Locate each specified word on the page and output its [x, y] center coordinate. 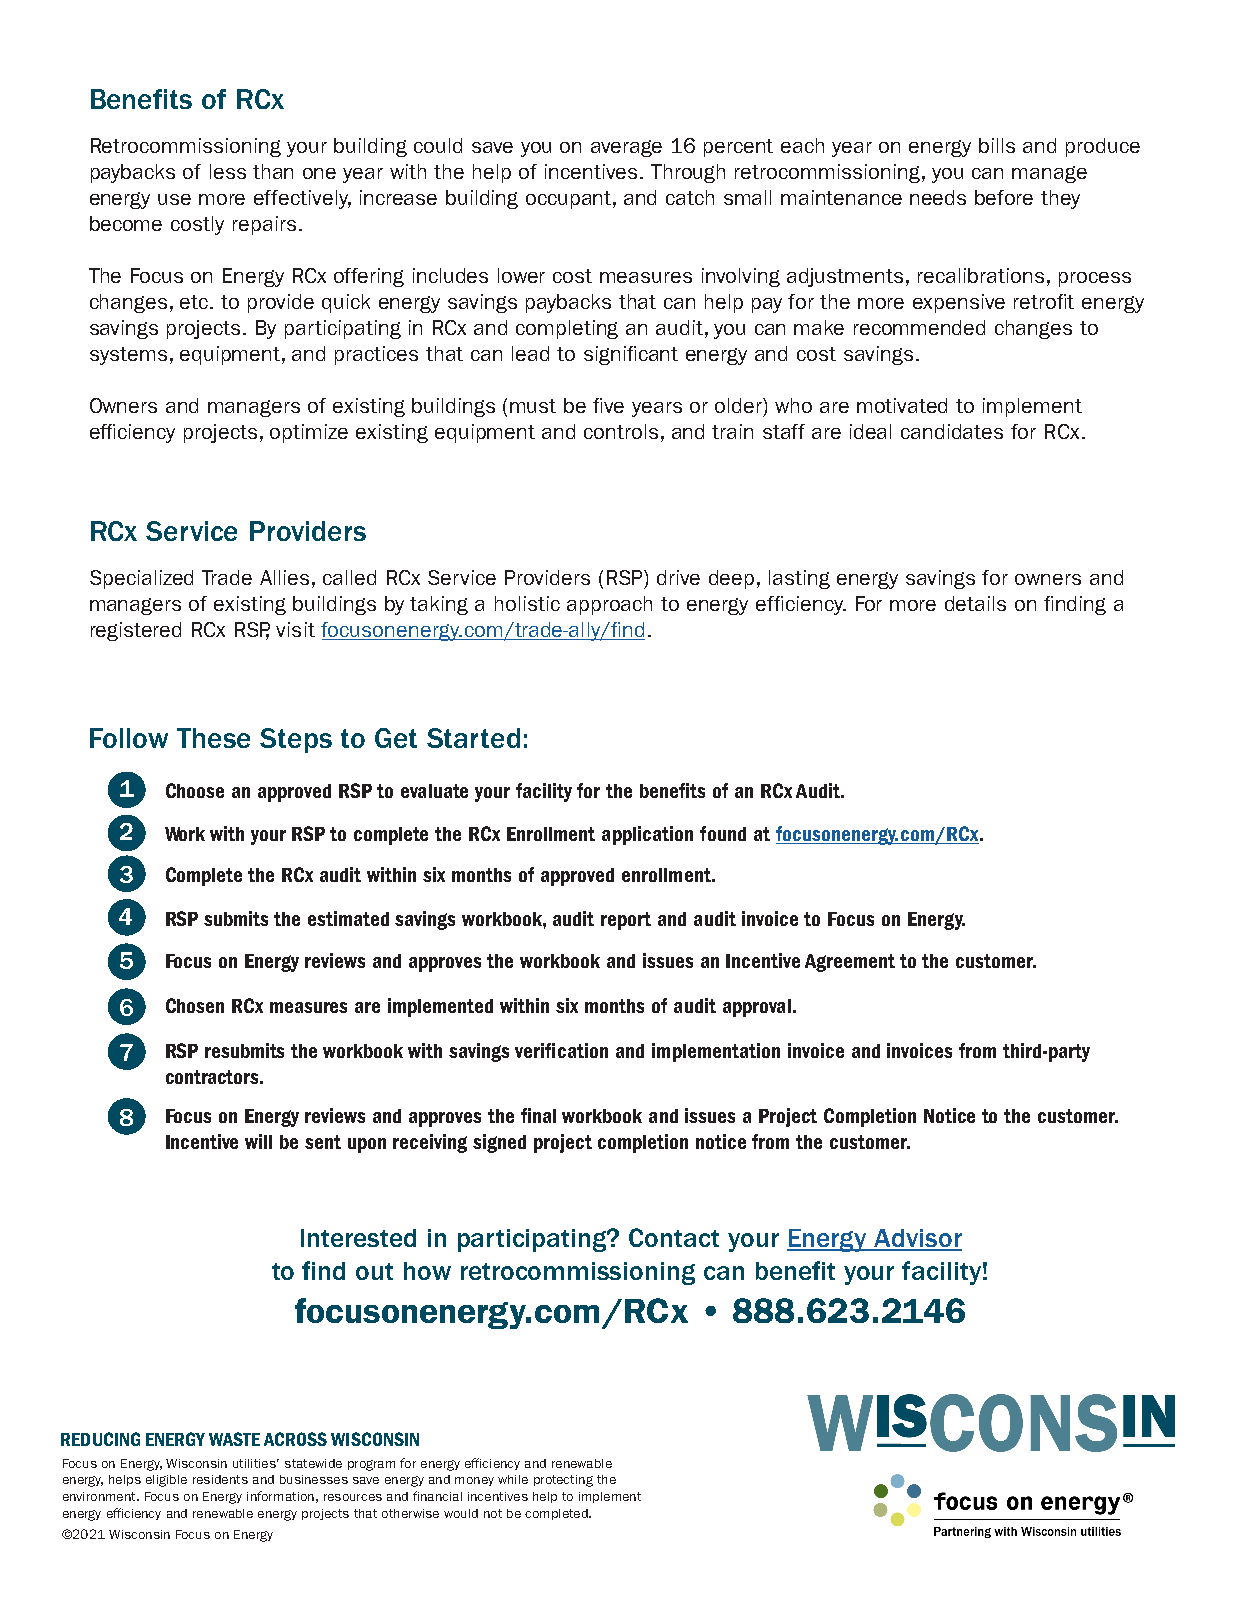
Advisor [917, 1239]
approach [609, 605]
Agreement [850, 963]
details [975, 603]
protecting [563, 1481]
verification [561, 1050]
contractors [214, 1077]
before [1004, 197]
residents [220, 1479]
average [626, 148]
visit [295, 629]
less [228, 171]
